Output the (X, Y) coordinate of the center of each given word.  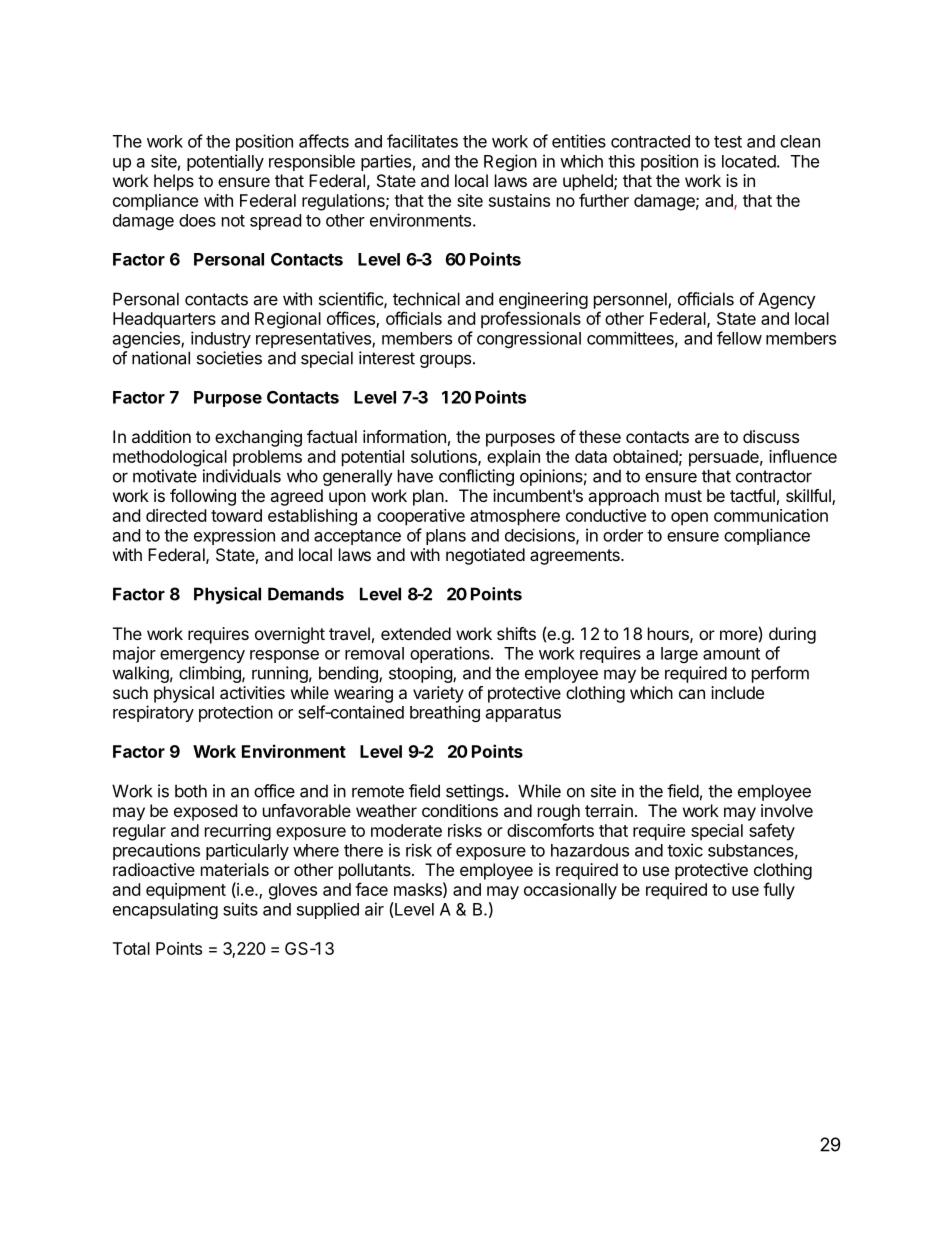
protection (236, 713)
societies (229, 358)
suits (240, 909)
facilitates (422, 141)
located (749, 161)
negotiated (485, 556)
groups (445, 361)
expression (234, 536)
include (737, 692)
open (689, 519)
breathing (445, 713)
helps (174, 182)
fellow (739, 338)
